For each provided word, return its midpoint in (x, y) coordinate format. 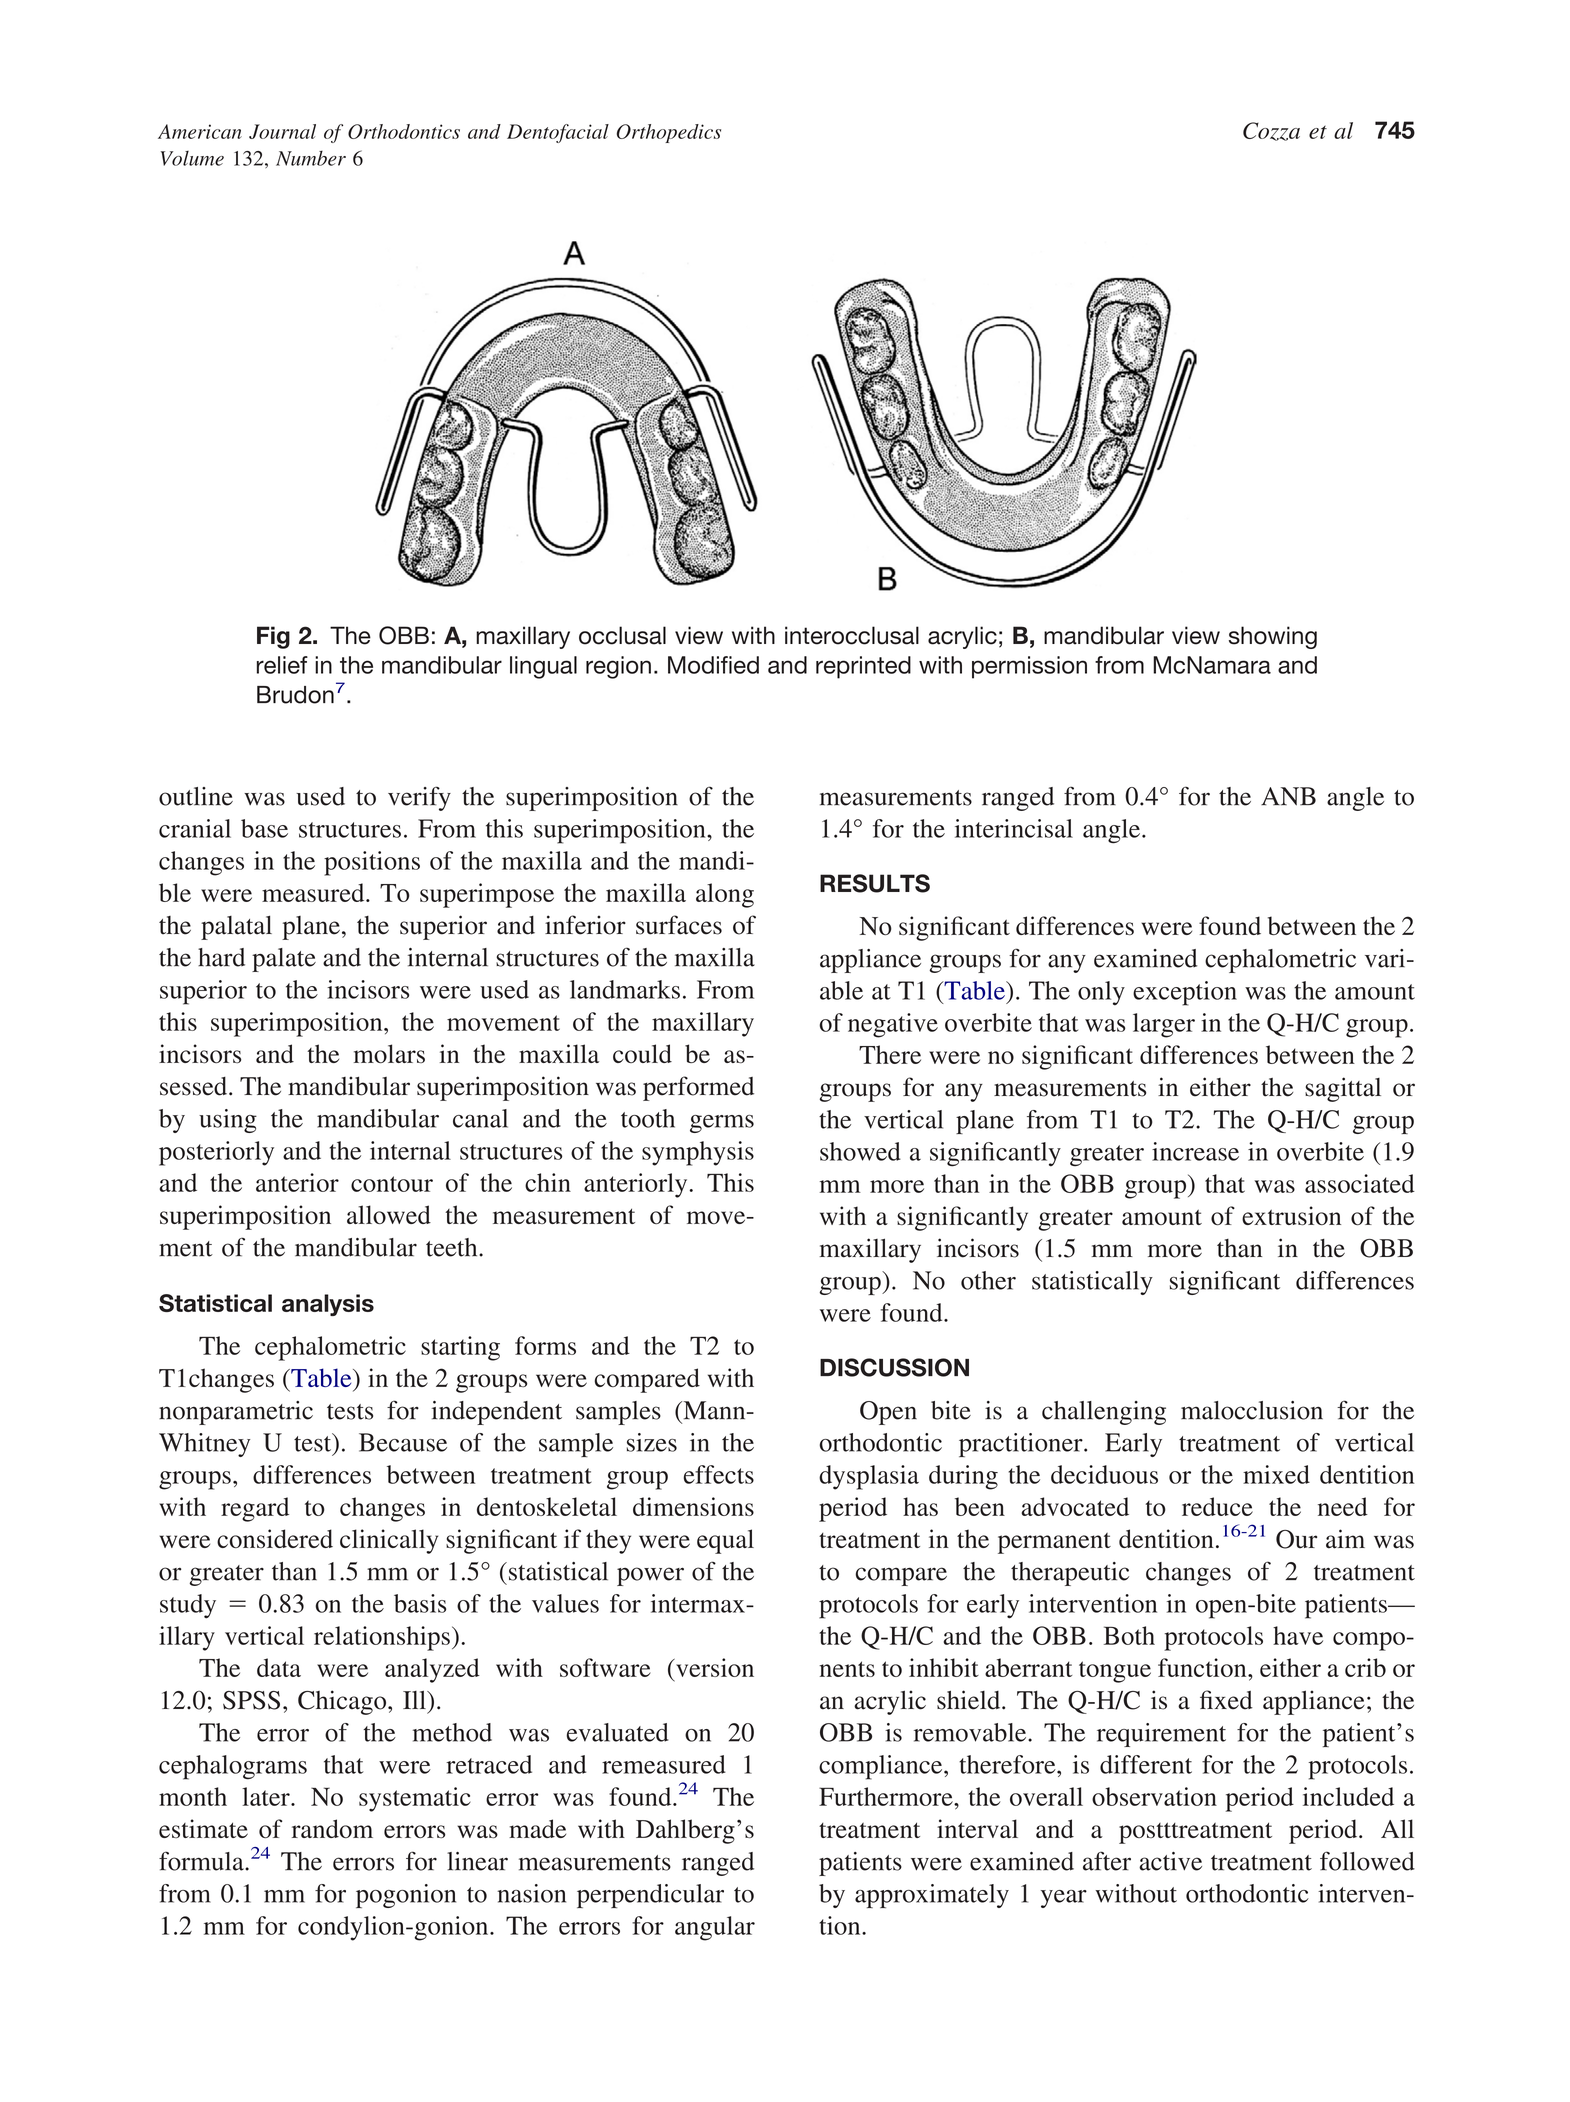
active (1170, 1861)
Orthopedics (669, 133)
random (332, 1828)
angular (715, 1928)
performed (698, 1088)
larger (1164, 1025)
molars (389, 1053)
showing (1273, 637)
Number (311, 158)
